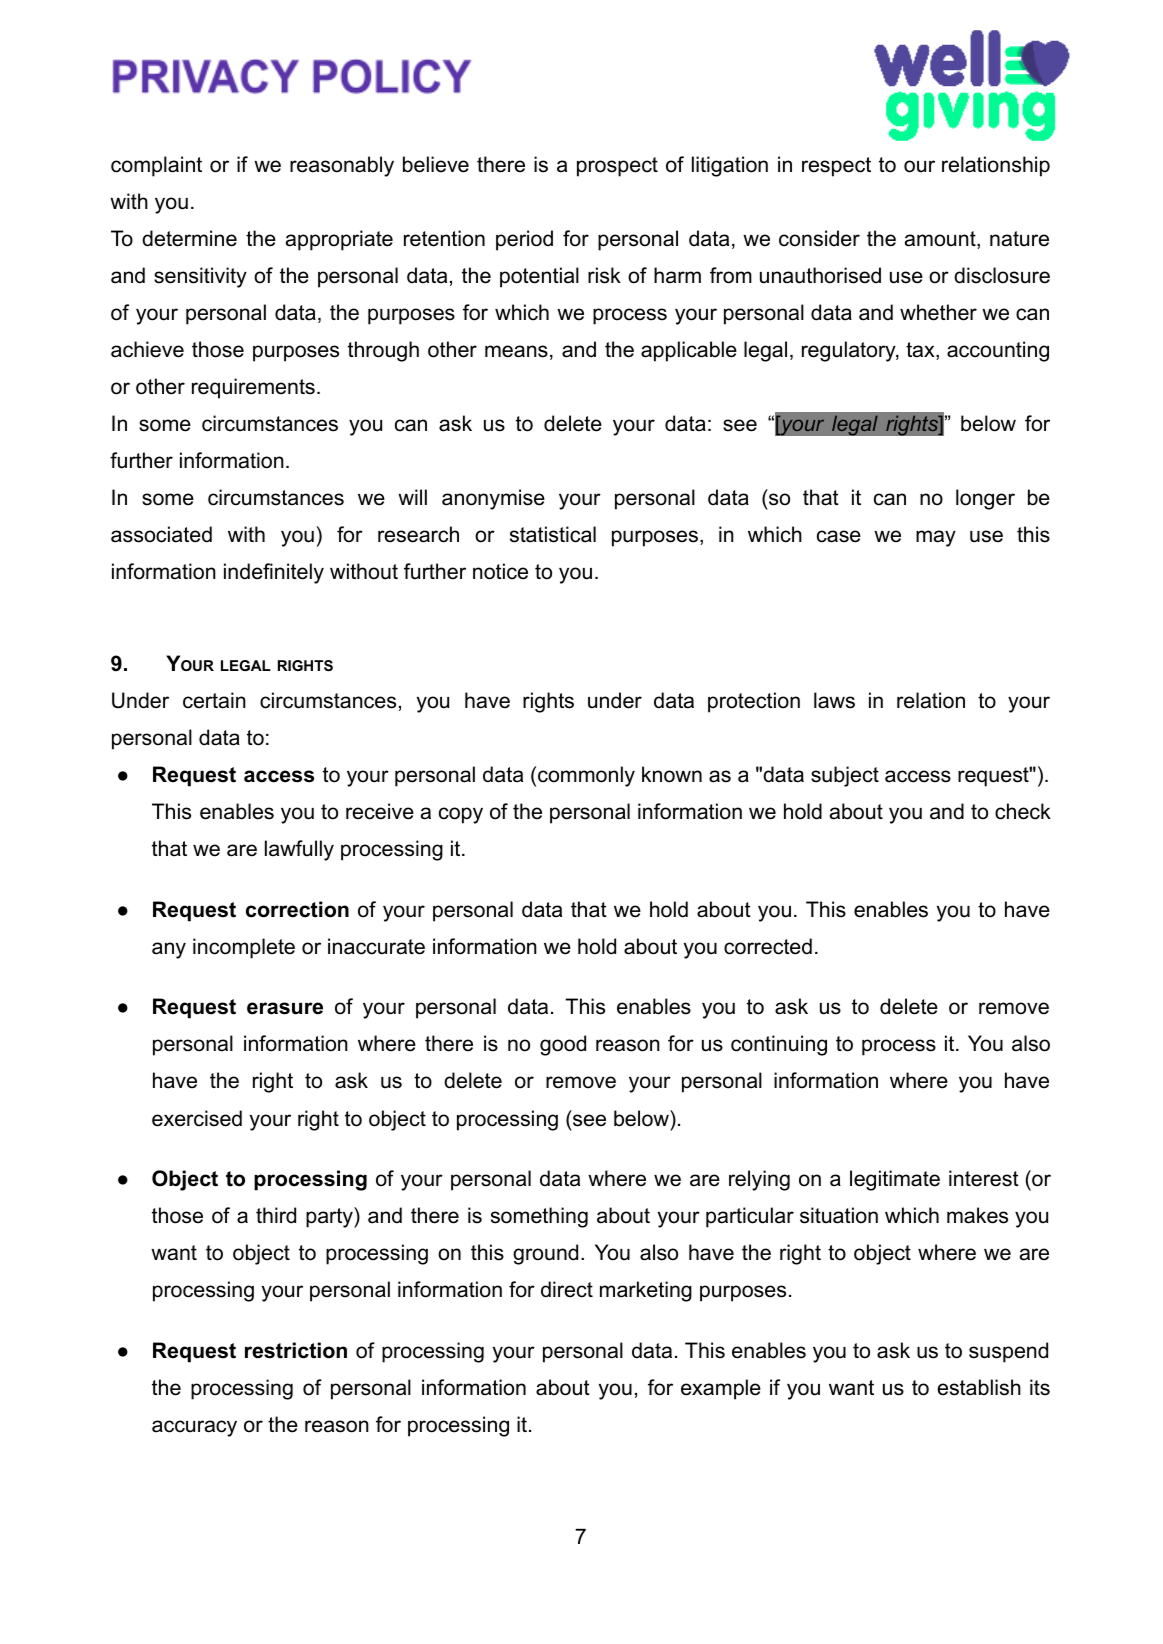 Image resolution: width=1163 pixels, height=1644 pixels. Describe the element at coordinates (553, 534) in the screenshot. I see `statistical` at that location.
